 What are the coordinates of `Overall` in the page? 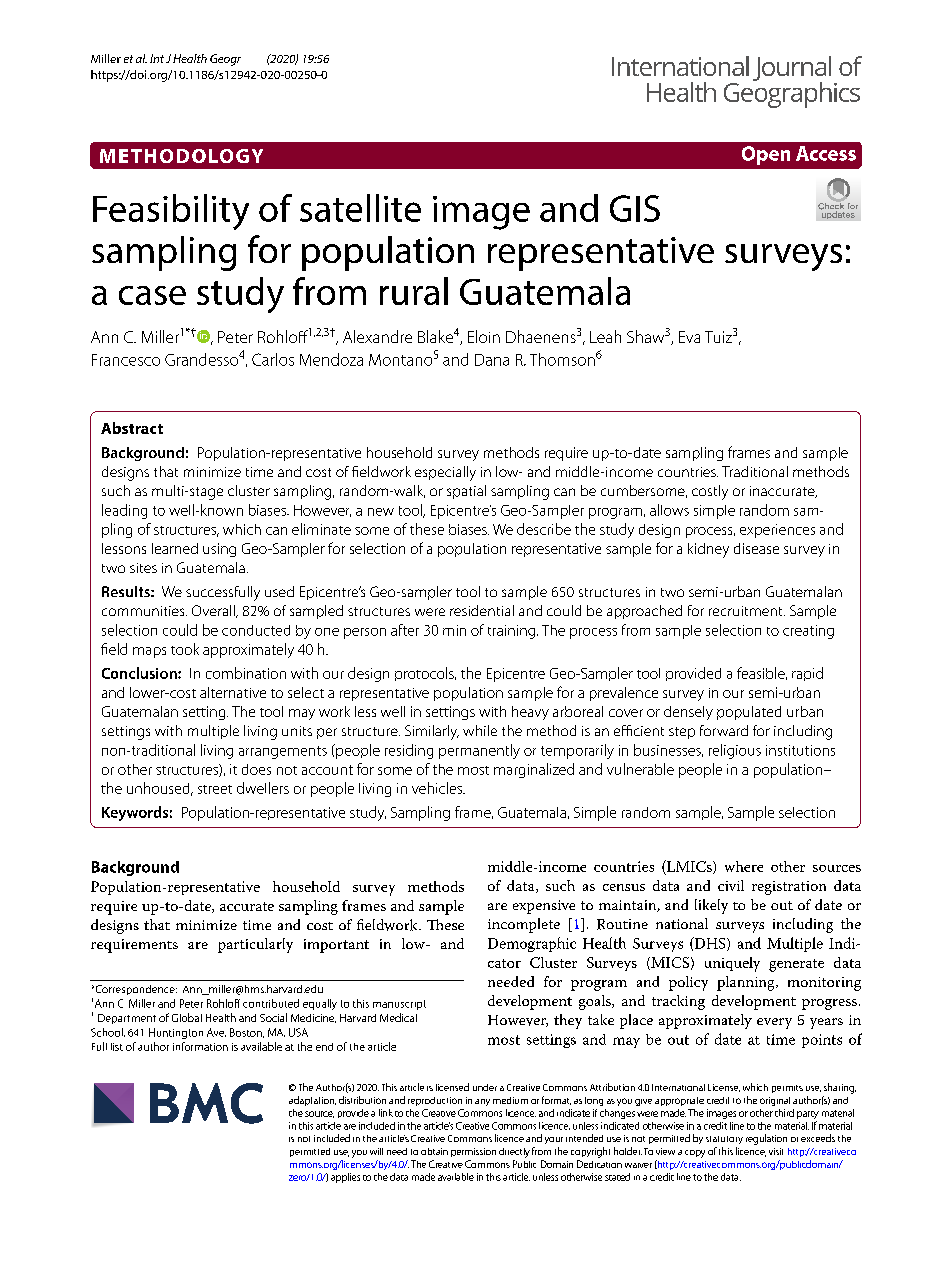 It's located at (214, 611).
